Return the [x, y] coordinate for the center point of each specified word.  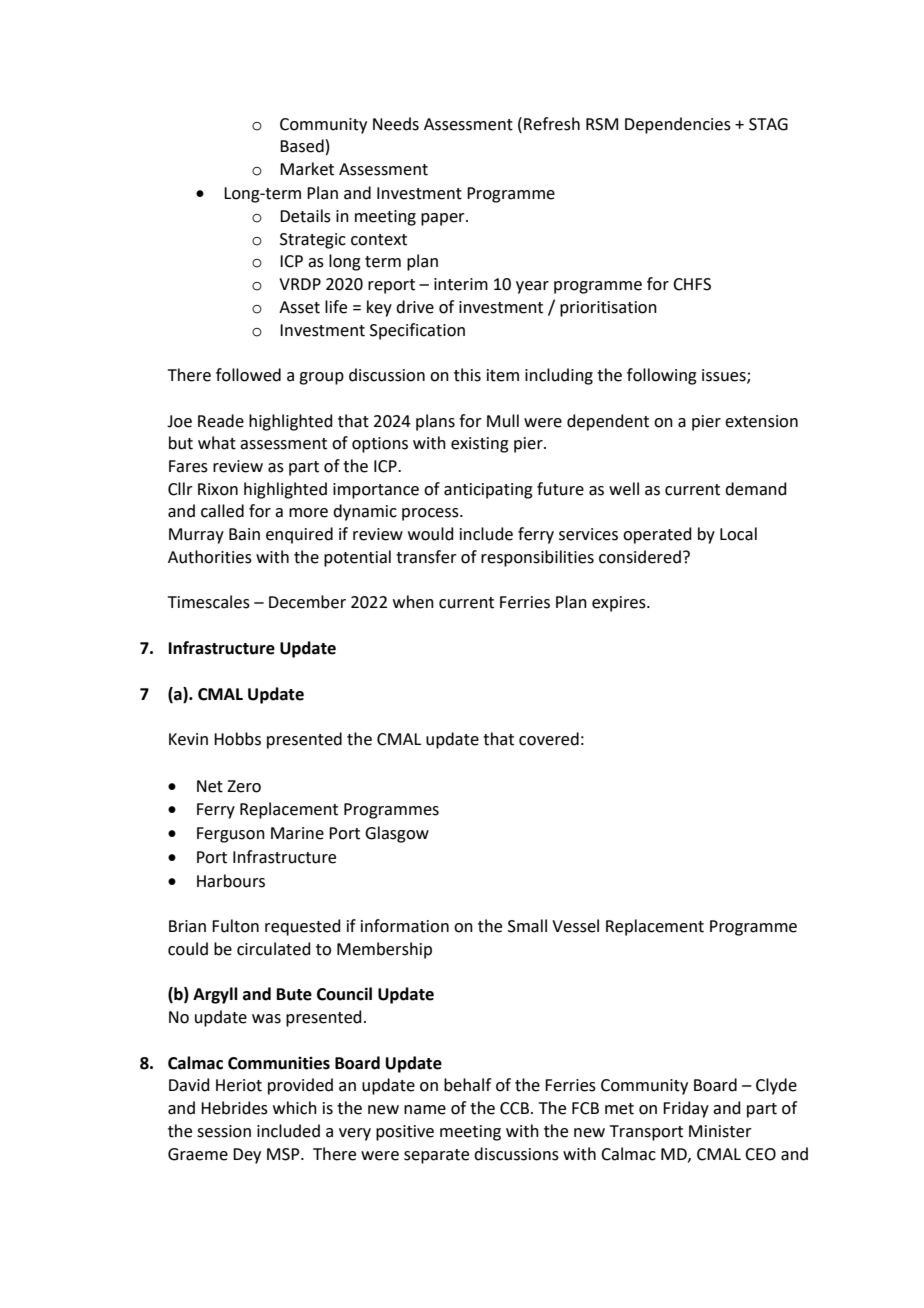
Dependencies [678, 125]
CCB [516, 1108]
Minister [720, 1131]
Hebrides [234, 1108]
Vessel [575, 926]
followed [248, 375]
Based [302, 146]
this [467, 375]
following [662, 376]
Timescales [209, 602]
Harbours [231, 881]
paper [444, 219]
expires [620, 604]
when [413, 602]
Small [527, 926]
